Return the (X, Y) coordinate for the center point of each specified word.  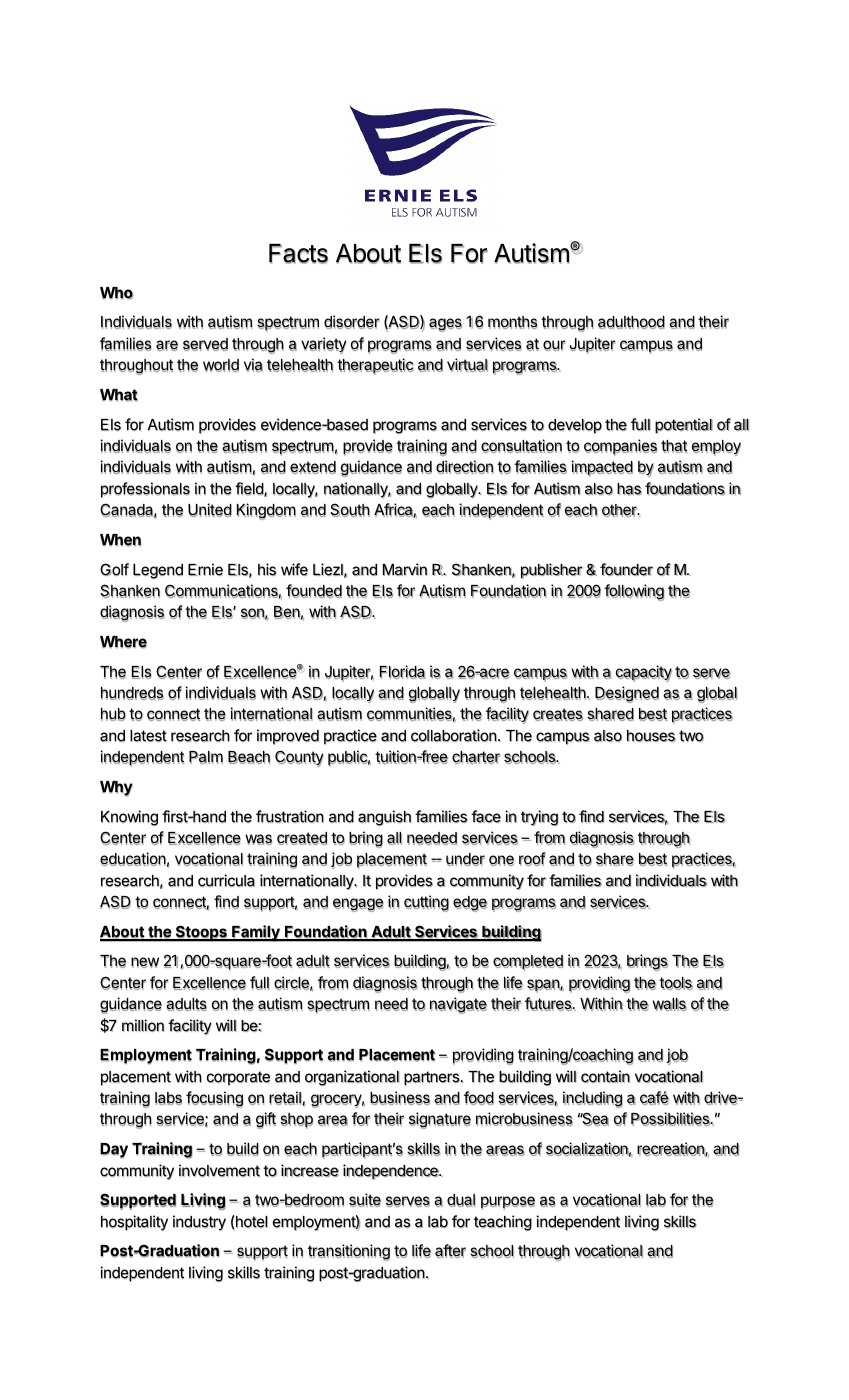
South (350, 510)
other (620, 510)
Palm (206, 757)
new (145, 962)
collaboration (454, 735)
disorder (351, 322)
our (554, 345)
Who (116, 293)
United (210, 510)
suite (365, 1200)
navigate (458, 1005)
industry (199, 1223)
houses (651, 736)
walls (669, 1004)
